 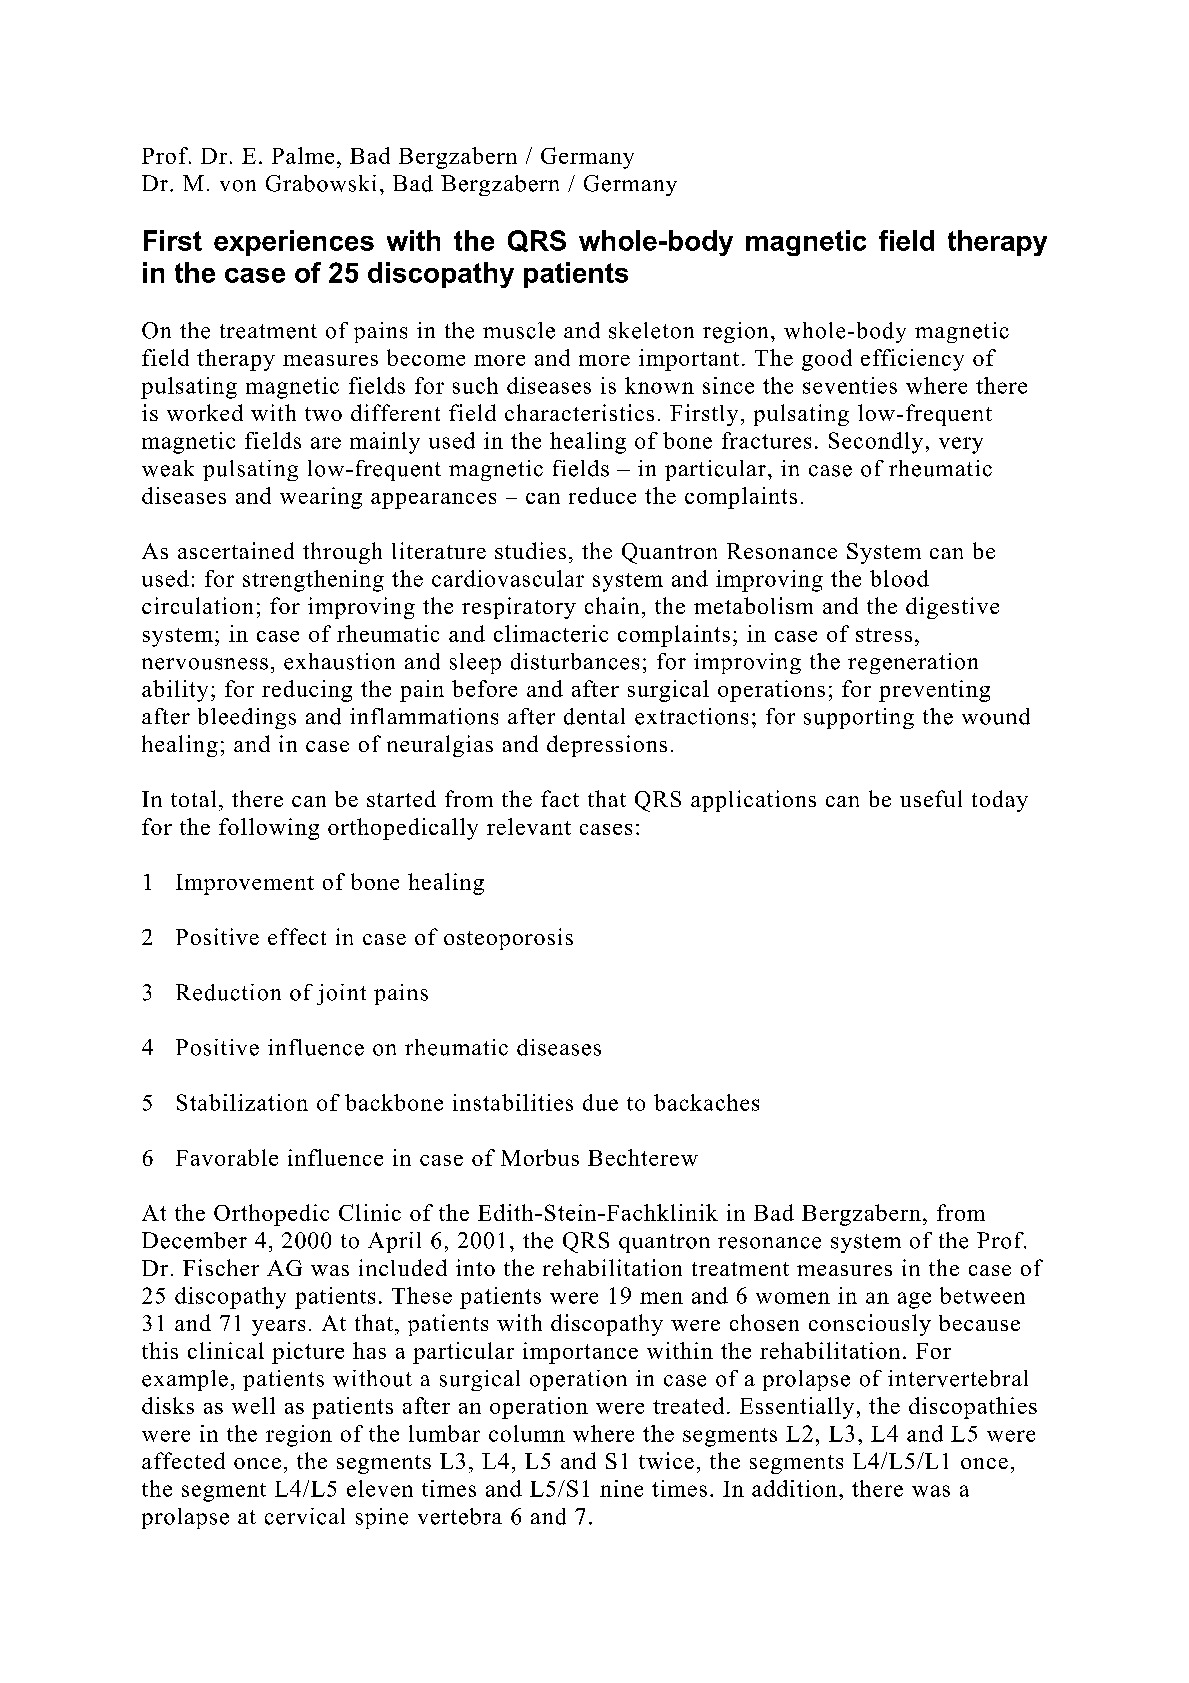 I want to click on Morbus, so click(x=540, y=1157).
